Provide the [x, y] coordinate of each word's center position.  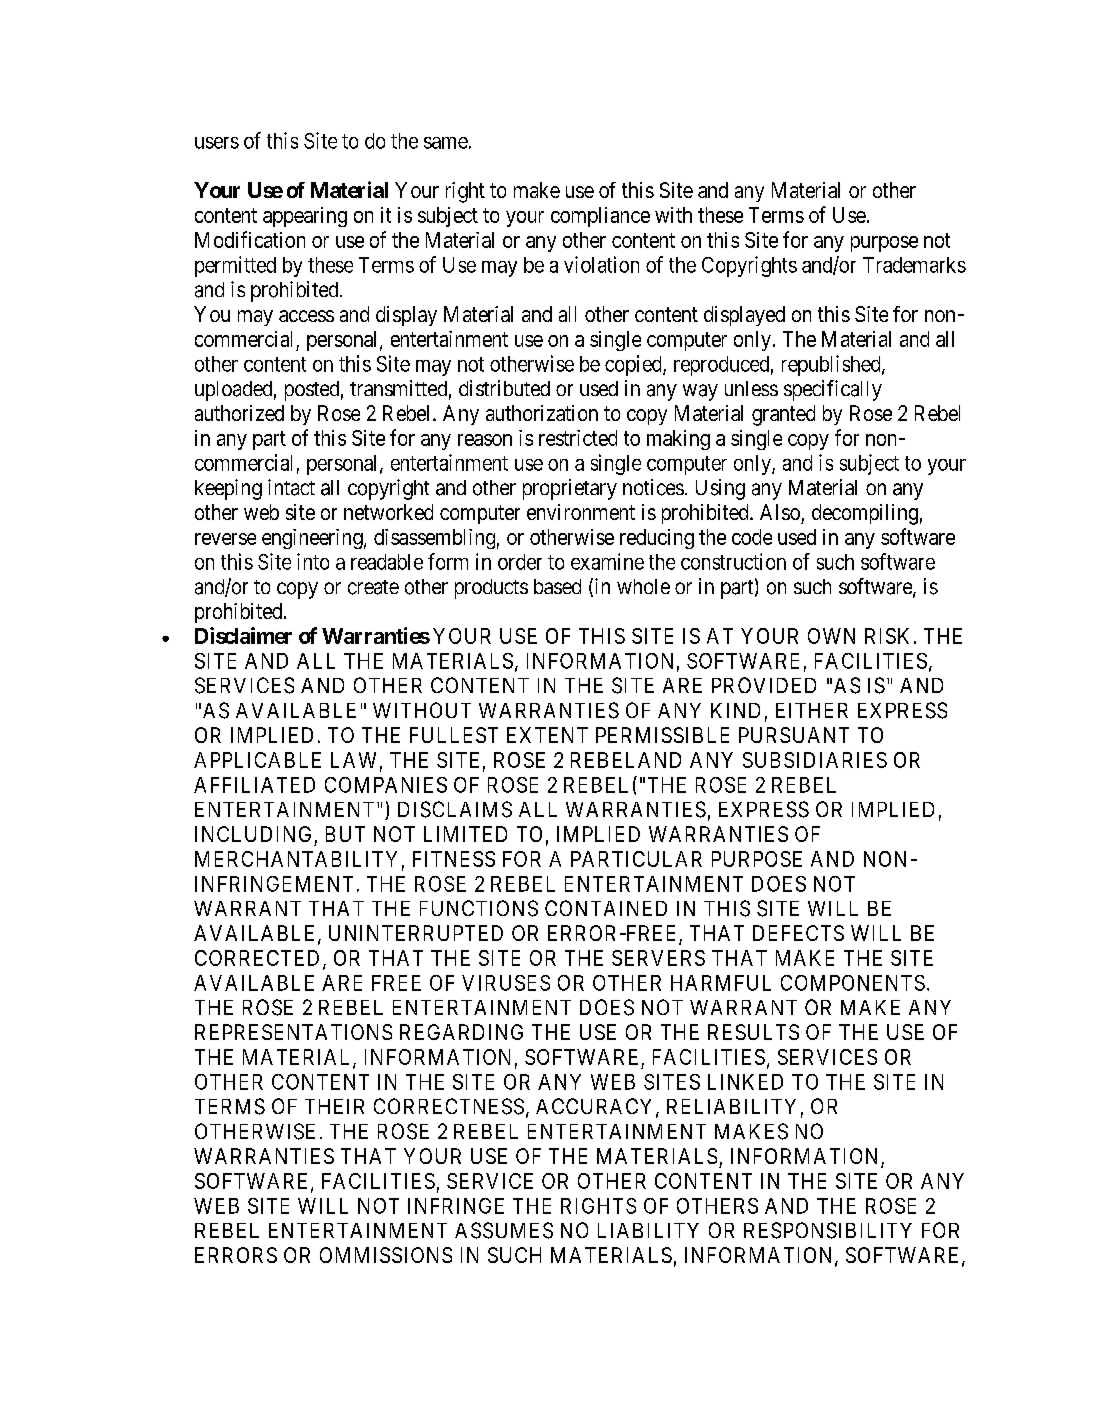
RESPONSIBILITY [828, 1230]
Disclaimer [243, 635]
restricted [578, 438]
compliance [600, 217]
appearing [305, 217]
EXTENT [547, 735]
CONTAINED [606, 908]
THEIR [334, 1106]
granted [783, 415]
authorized [239, 413]
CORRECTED [259, 959]
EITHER [812, 710]
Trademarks [914, 265]
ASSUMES [504, 1230]
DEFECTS [798, 933]
